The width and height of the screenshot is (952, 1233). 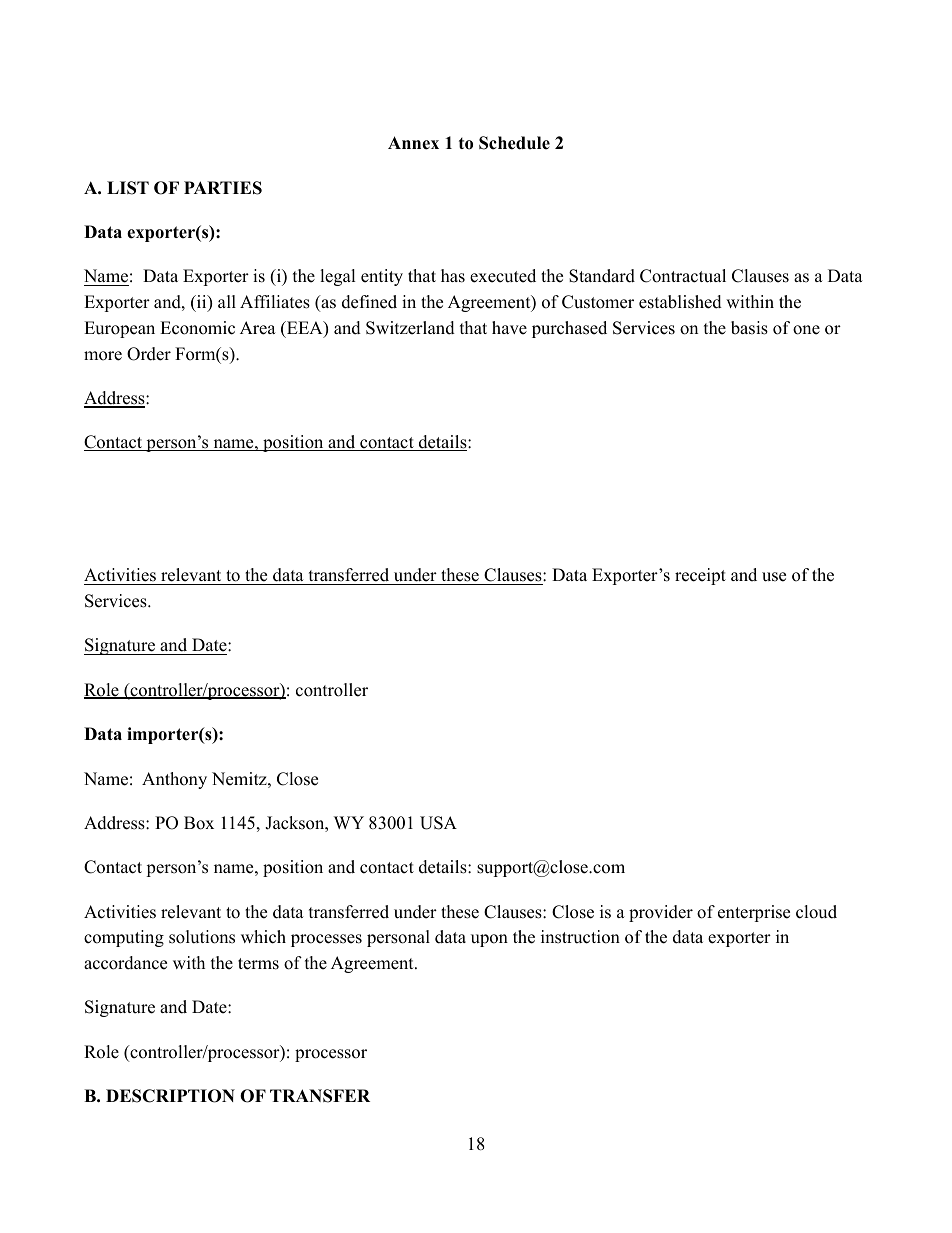 What do you see at coordinates (410, 328) in the screenshot?
I see `Switzerland` at bounding box center [410, 328].
